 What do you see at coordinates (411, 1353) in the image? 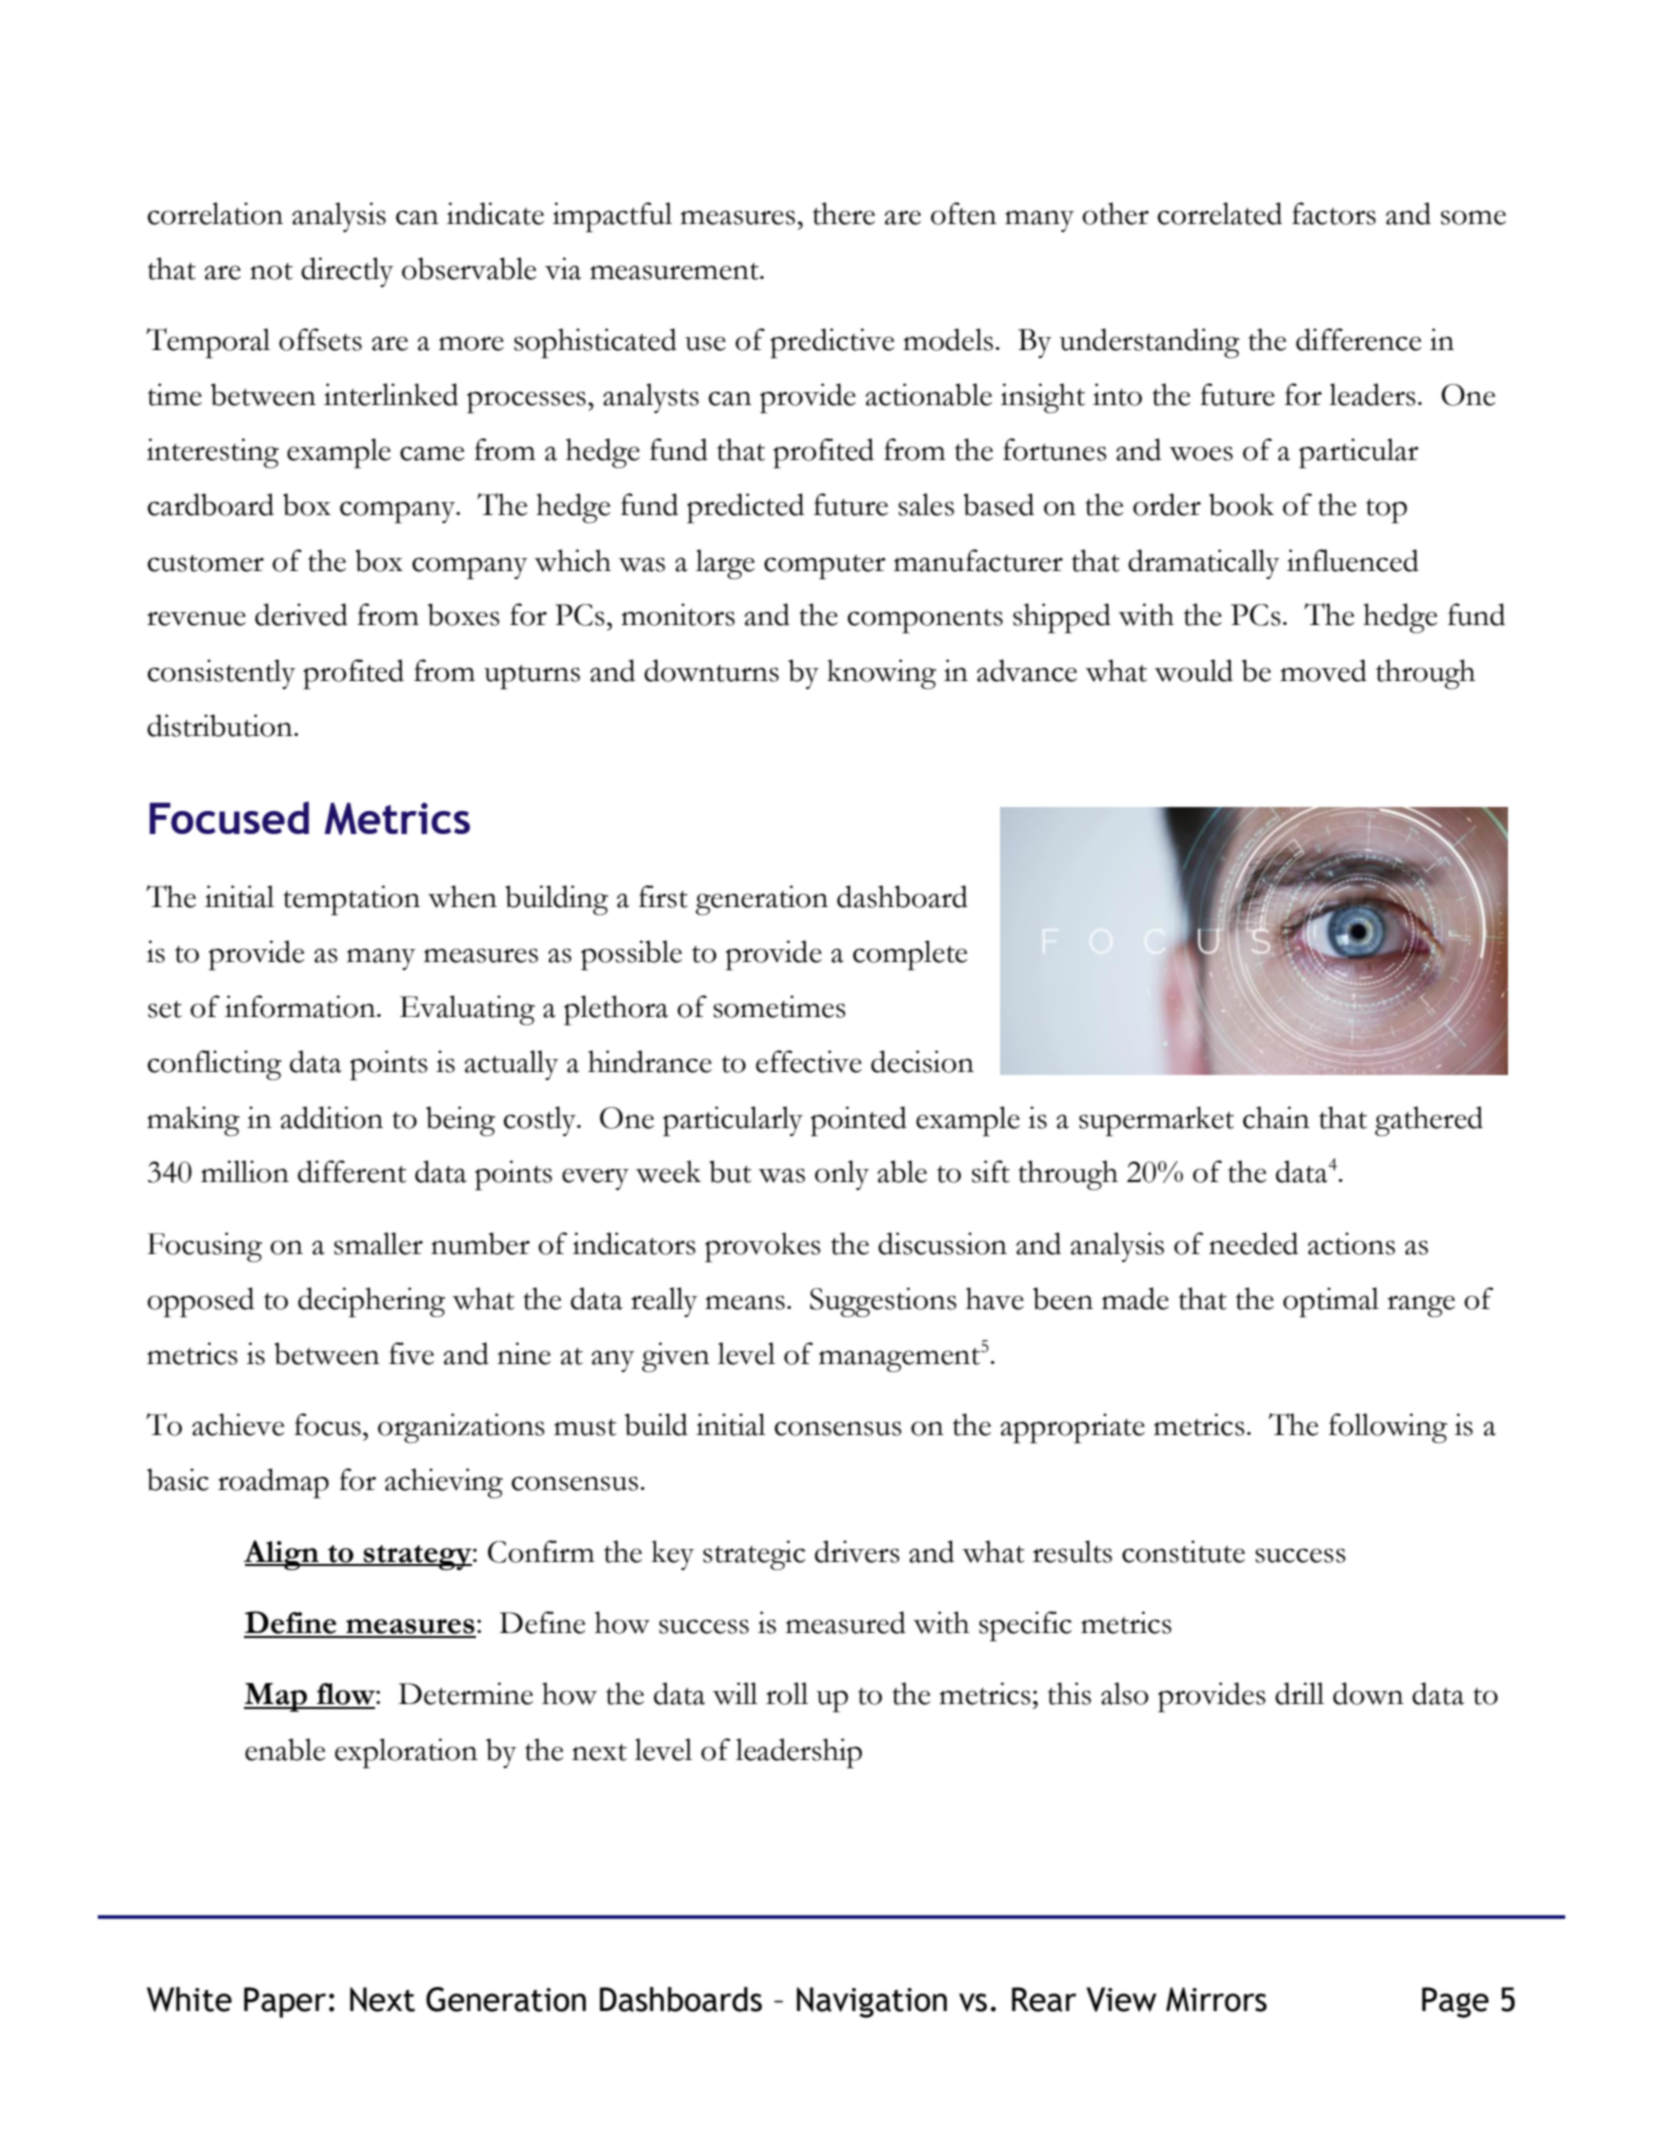
I see `five` at bounding box center [411, 1353].
